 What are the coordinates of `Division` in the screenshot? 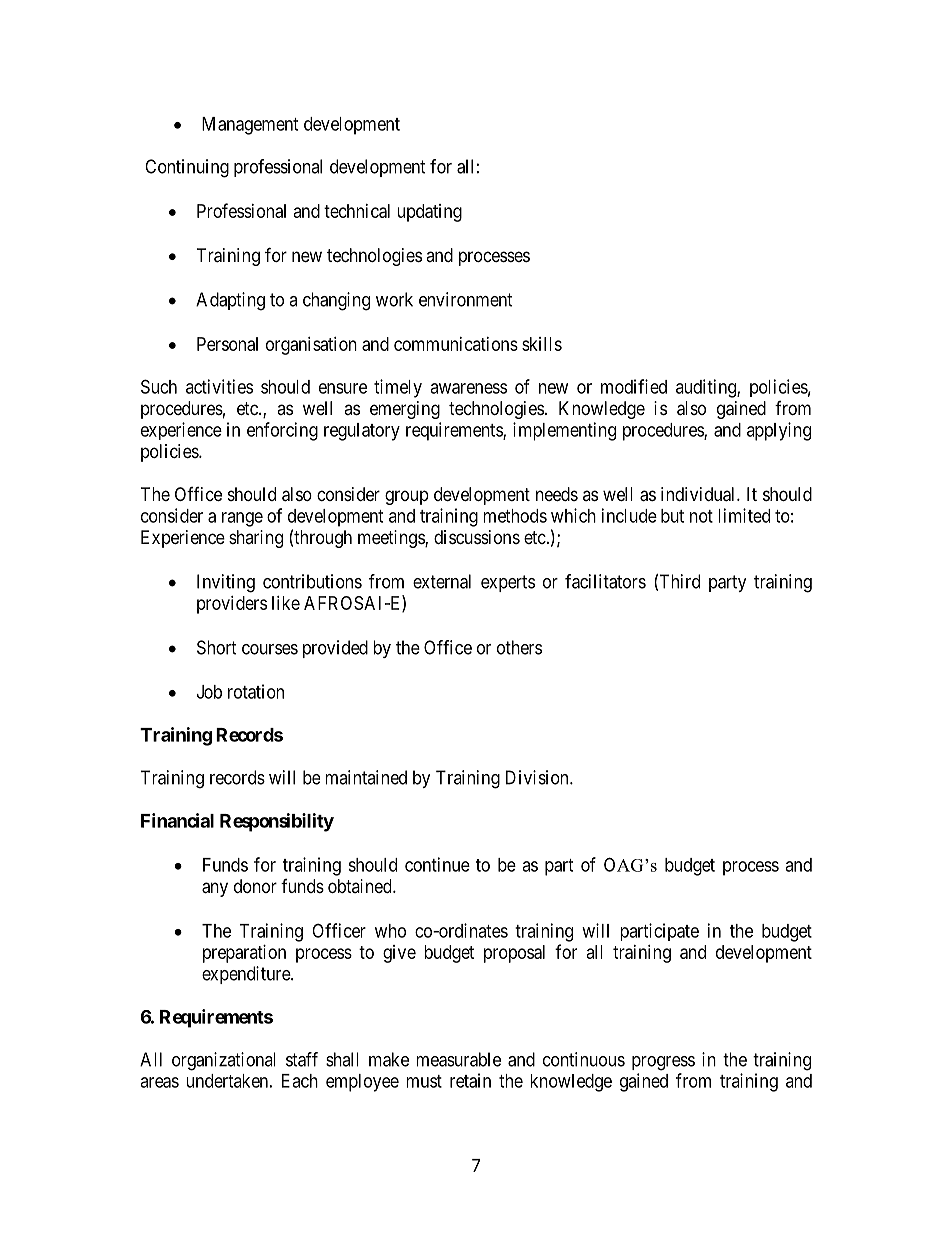 It's located at (538, 777).
